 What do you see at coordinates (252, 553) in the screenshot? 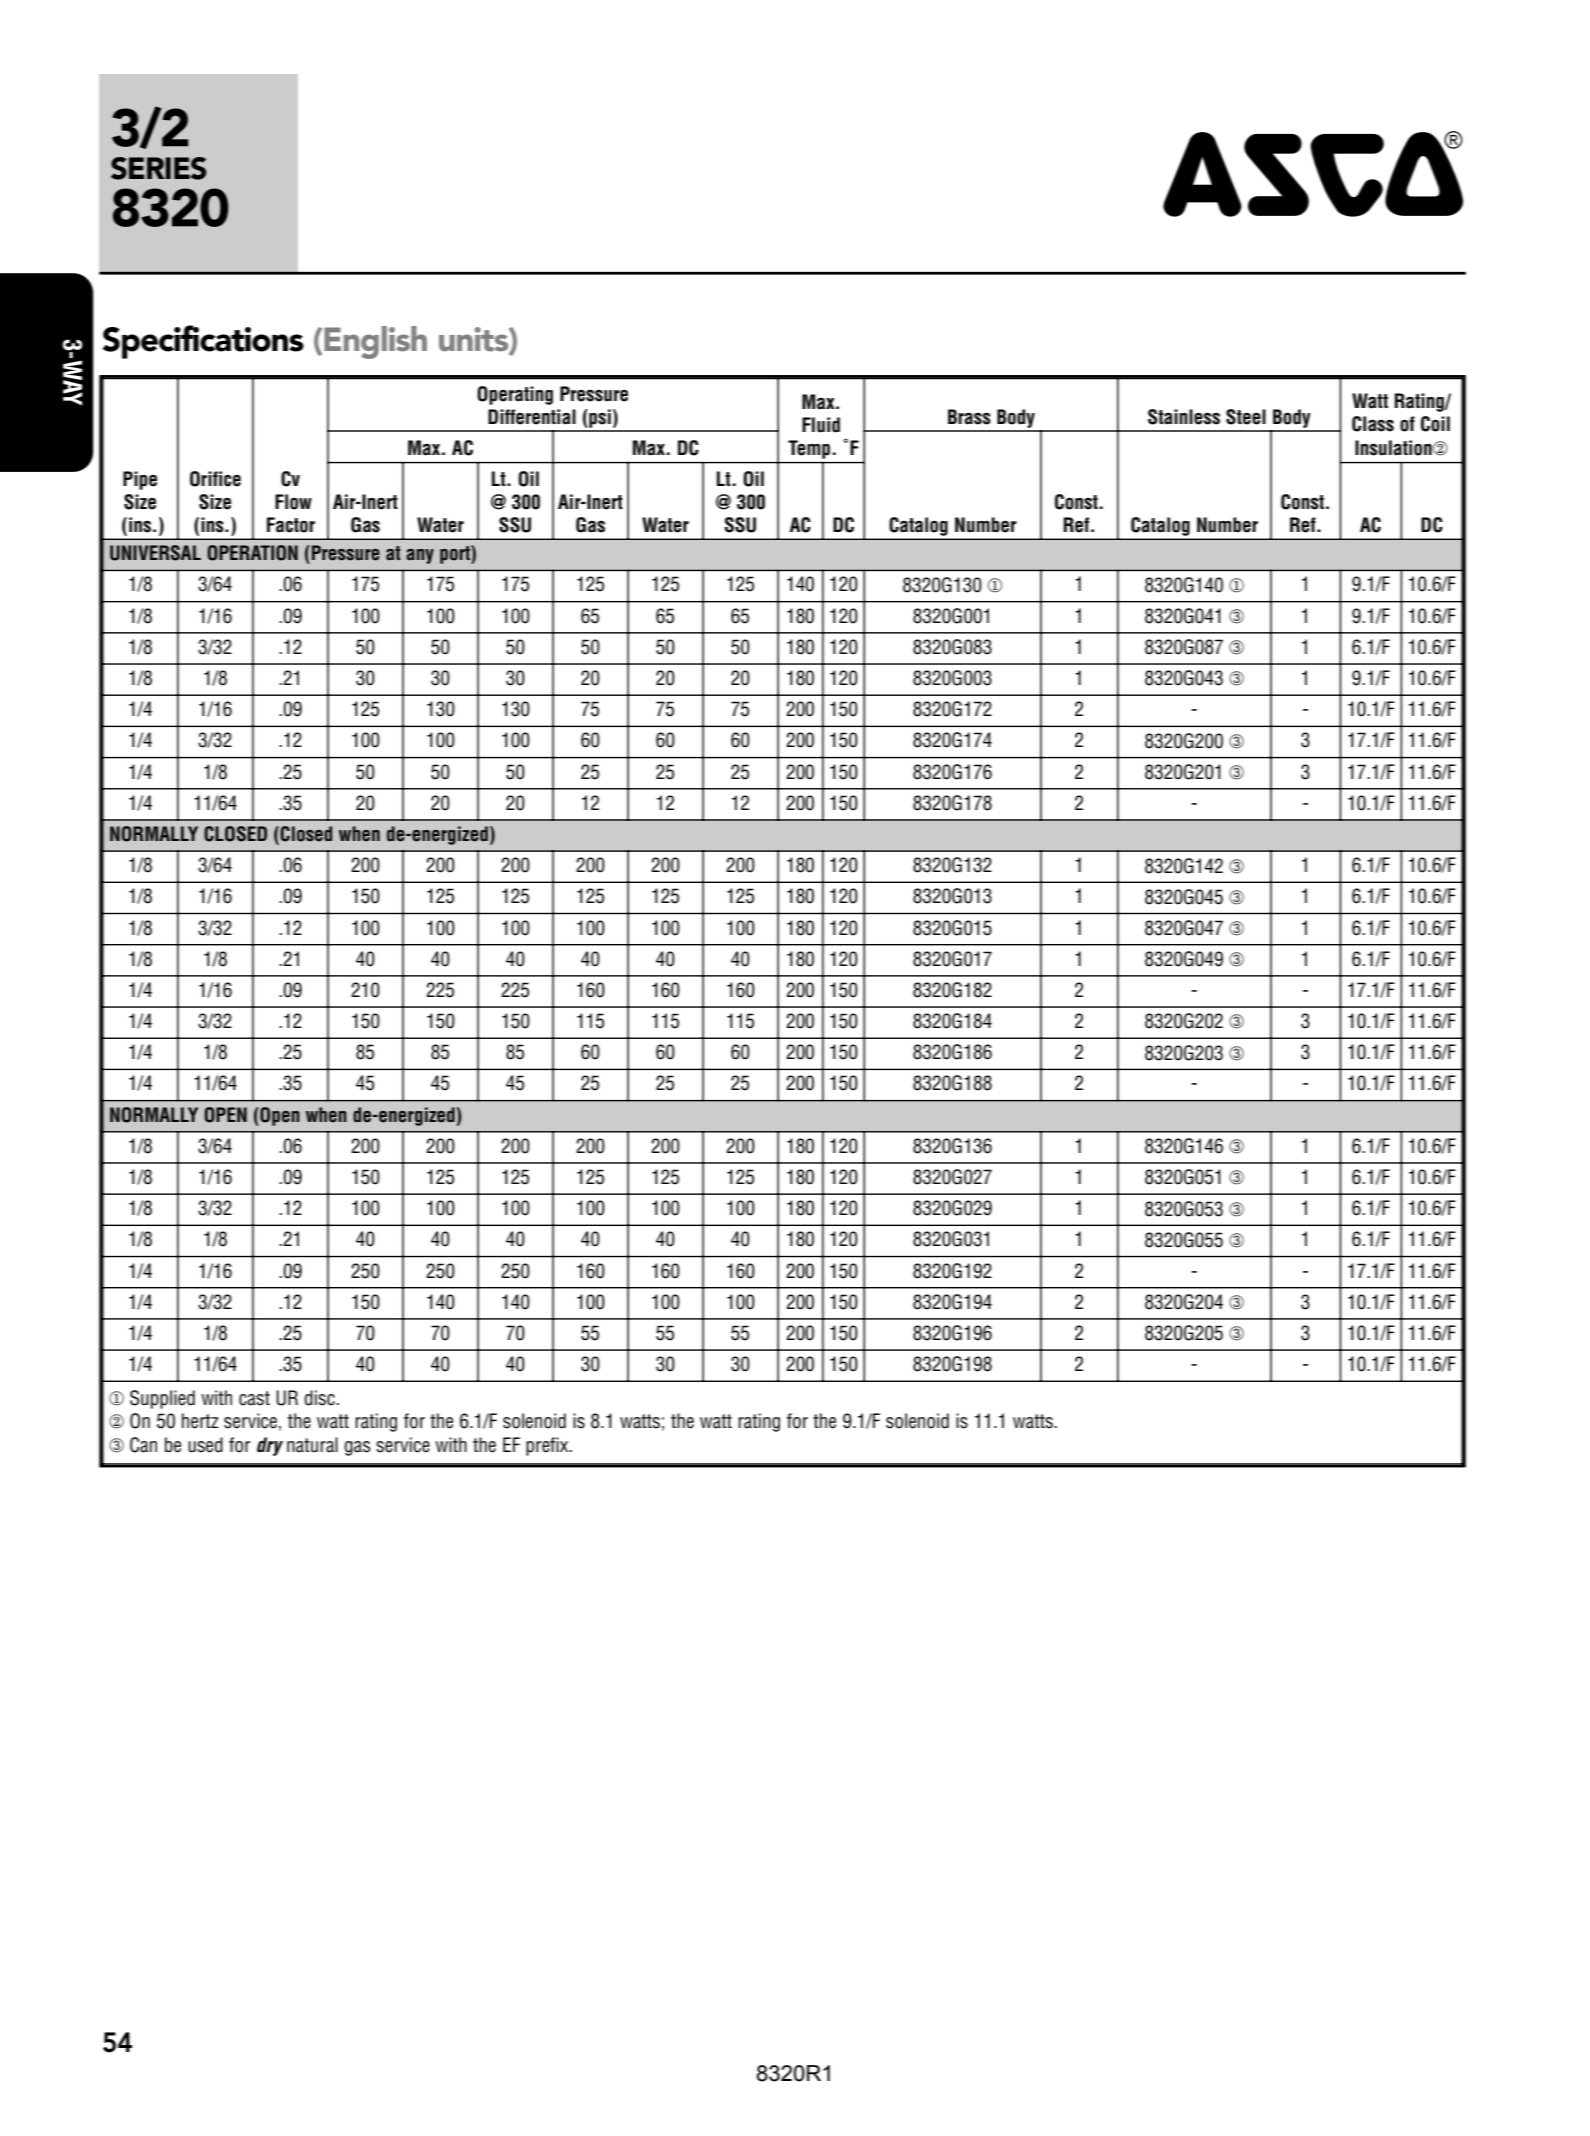
I see `OPERATION` at bounding box center [252, 553].
